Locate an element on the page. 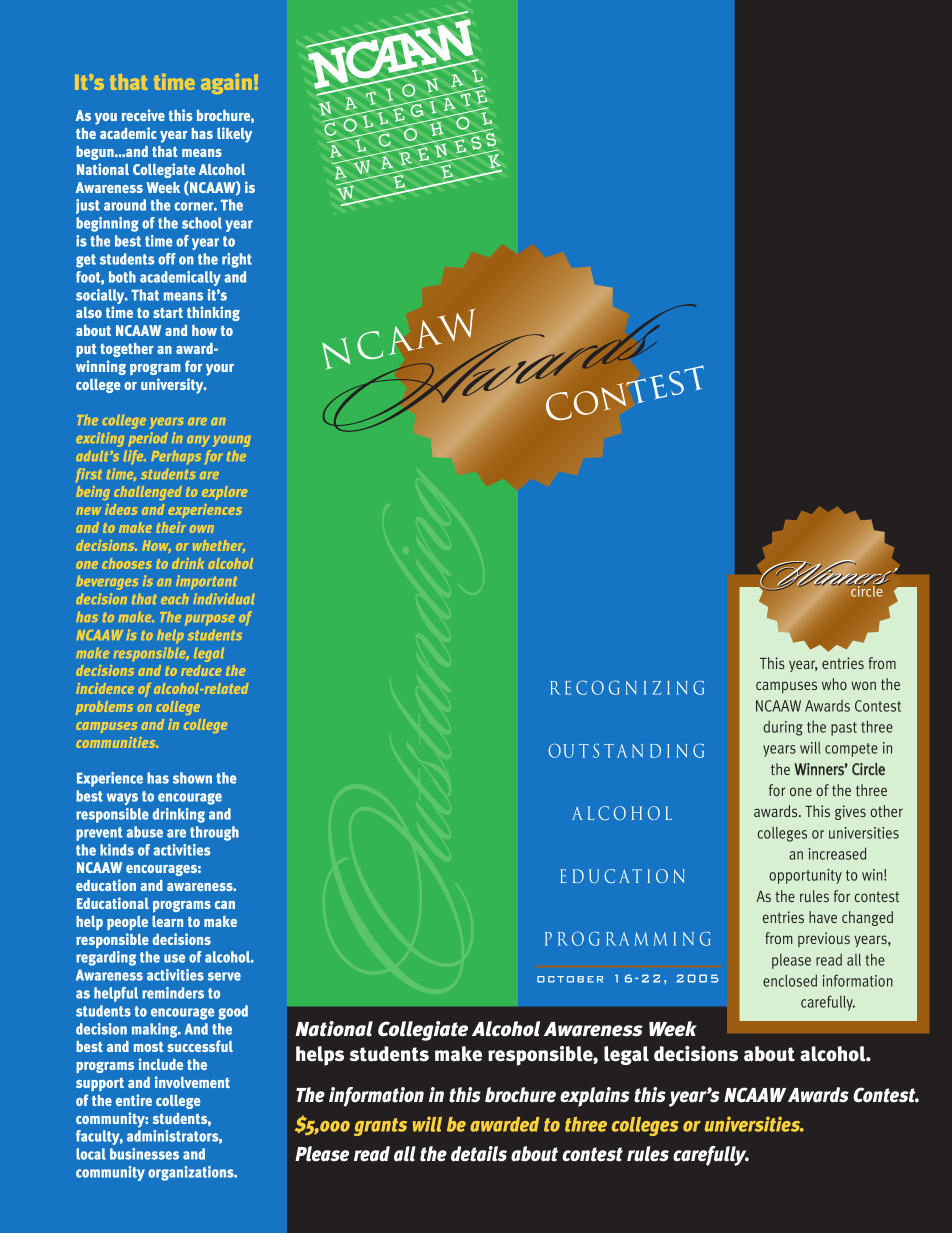  individual is located at coordinates (224, 598).
